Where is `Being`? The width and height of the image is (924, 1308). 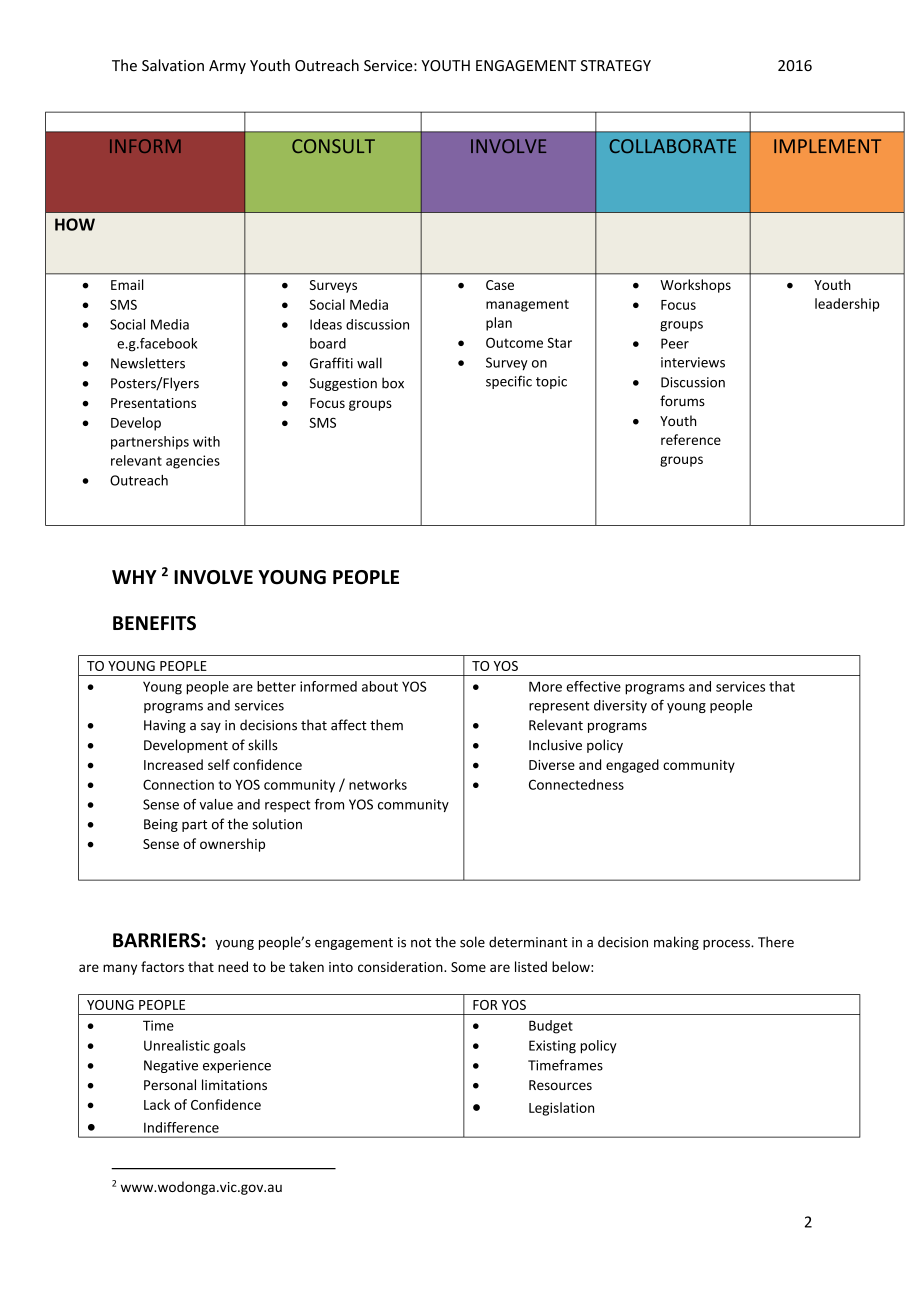
Being is located at coordinates (161, 825).
